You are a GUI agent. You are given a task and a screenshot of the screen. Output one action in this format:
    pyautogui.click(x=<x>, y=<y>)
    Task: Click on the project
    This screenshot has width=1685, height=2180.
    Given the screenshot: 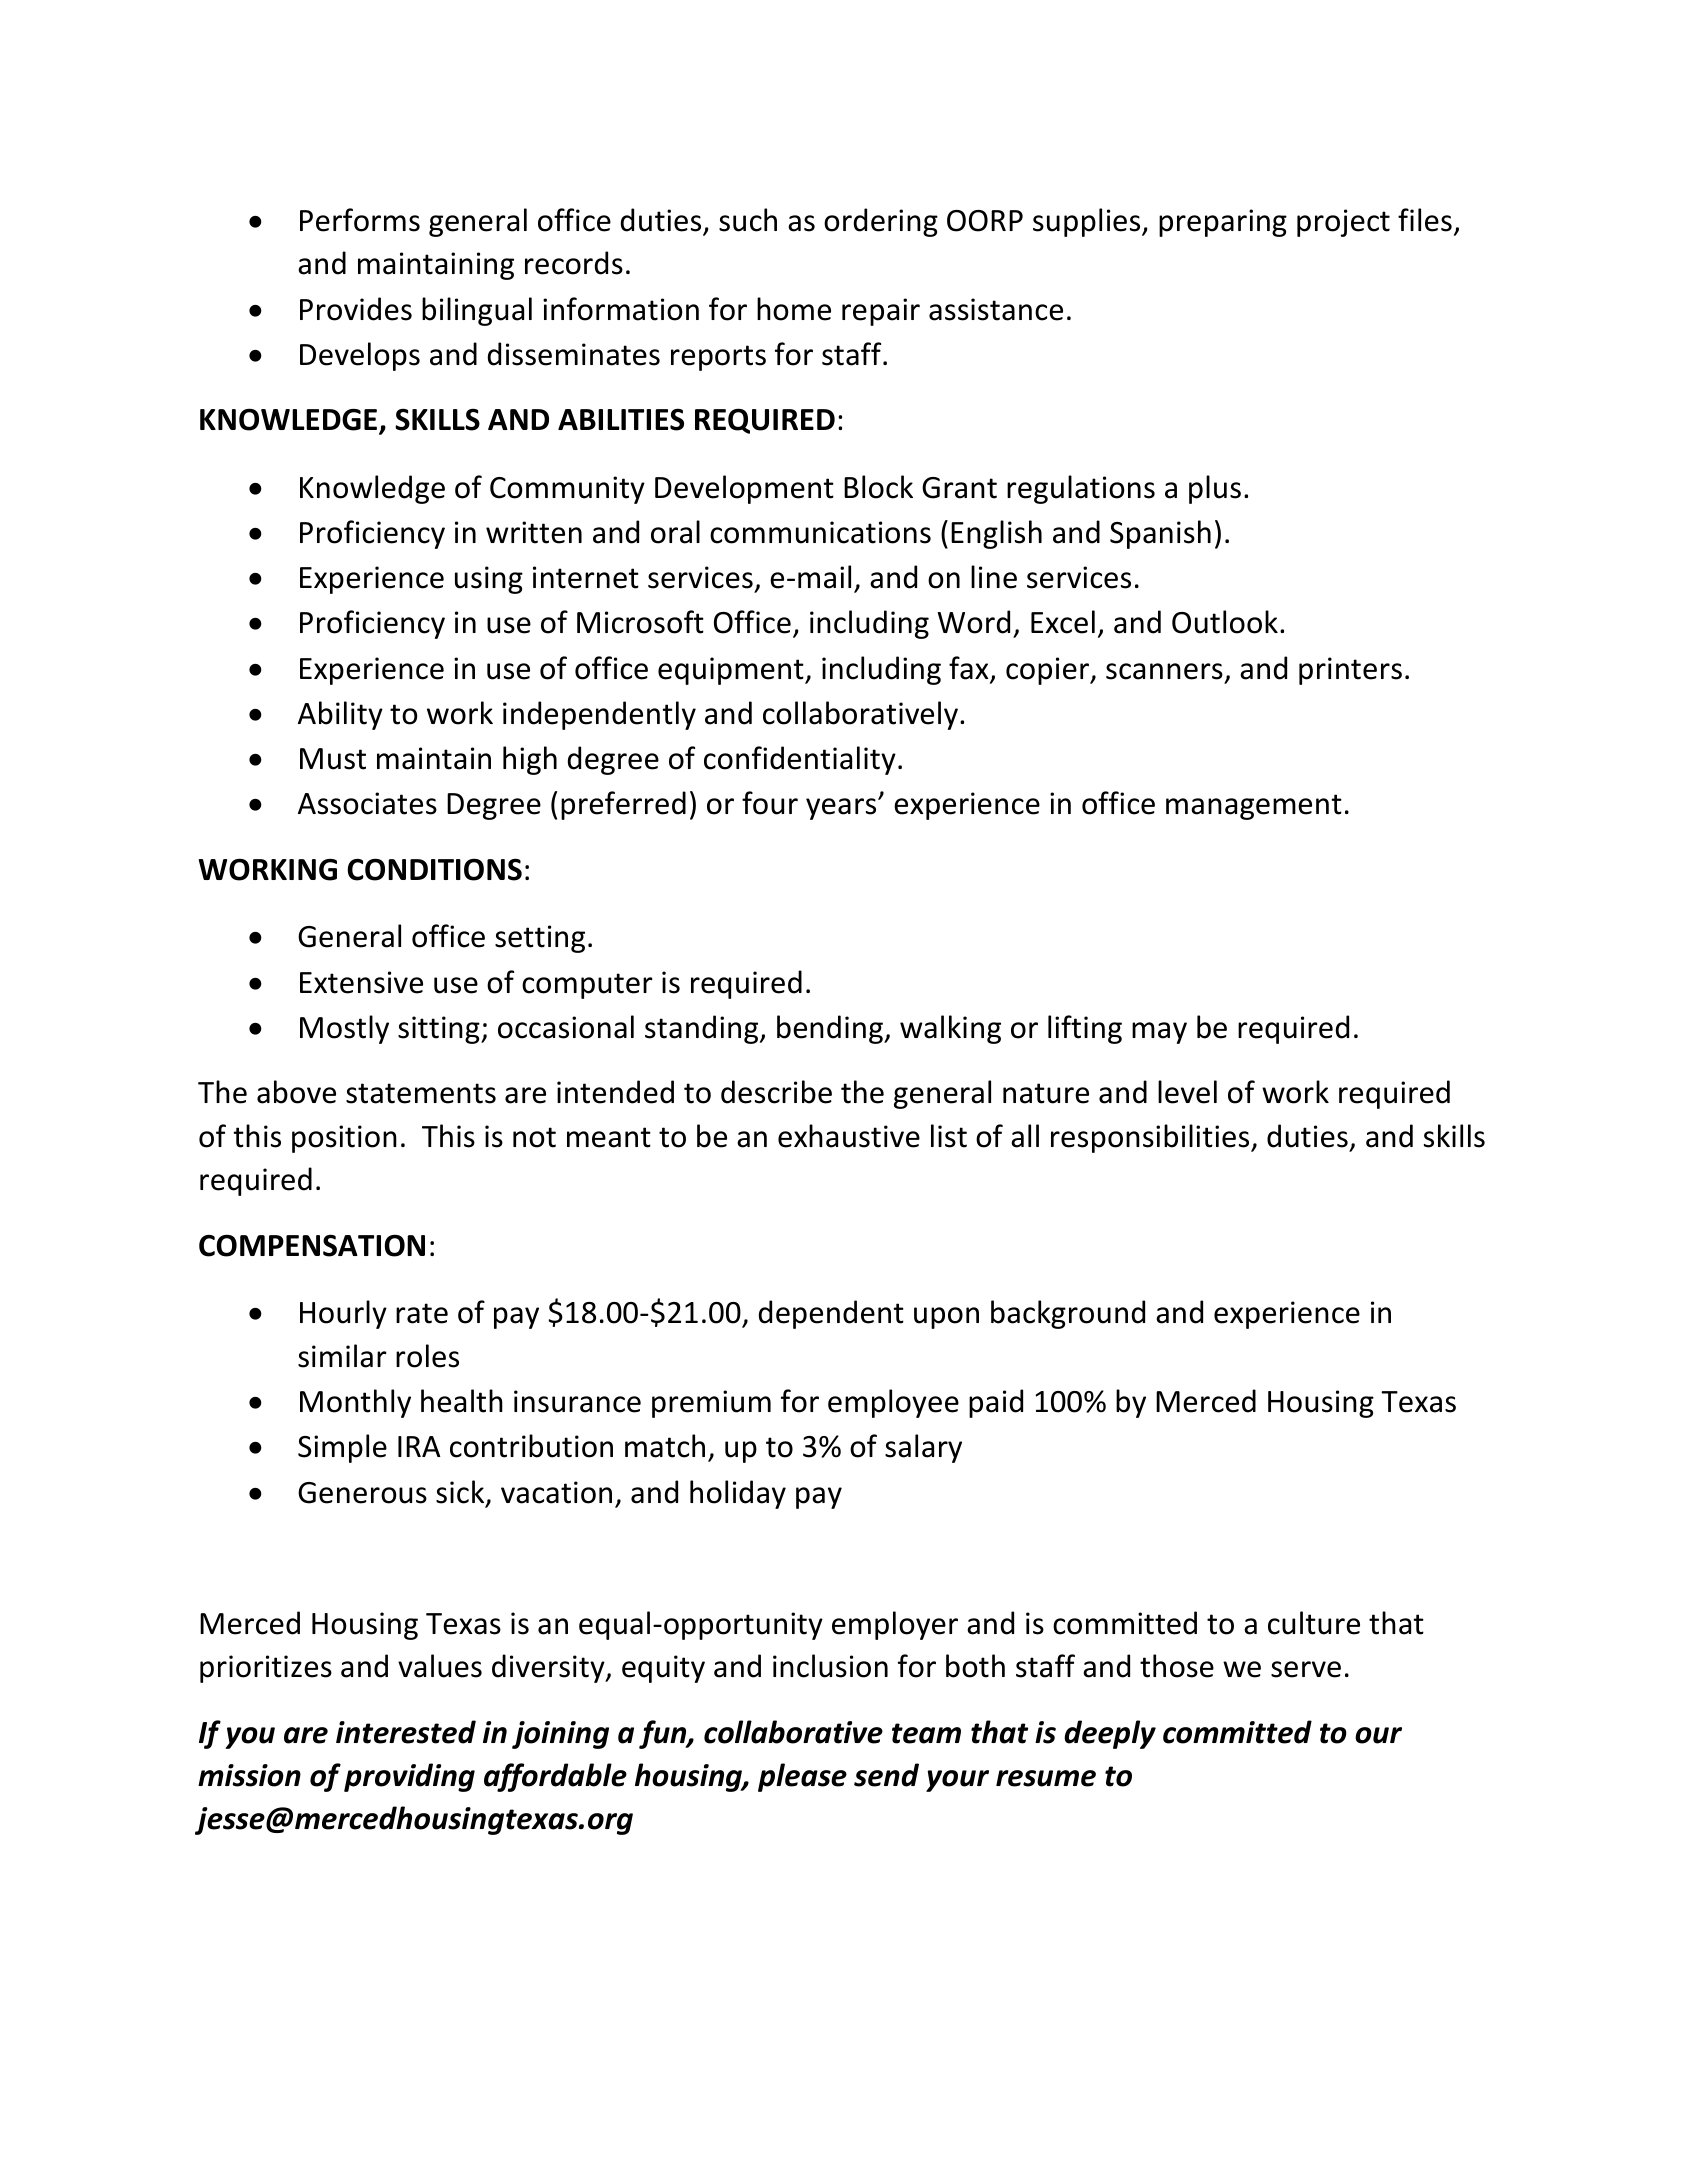 What is the action you would take?
    pyautogui.click(x=1343, y=223)
